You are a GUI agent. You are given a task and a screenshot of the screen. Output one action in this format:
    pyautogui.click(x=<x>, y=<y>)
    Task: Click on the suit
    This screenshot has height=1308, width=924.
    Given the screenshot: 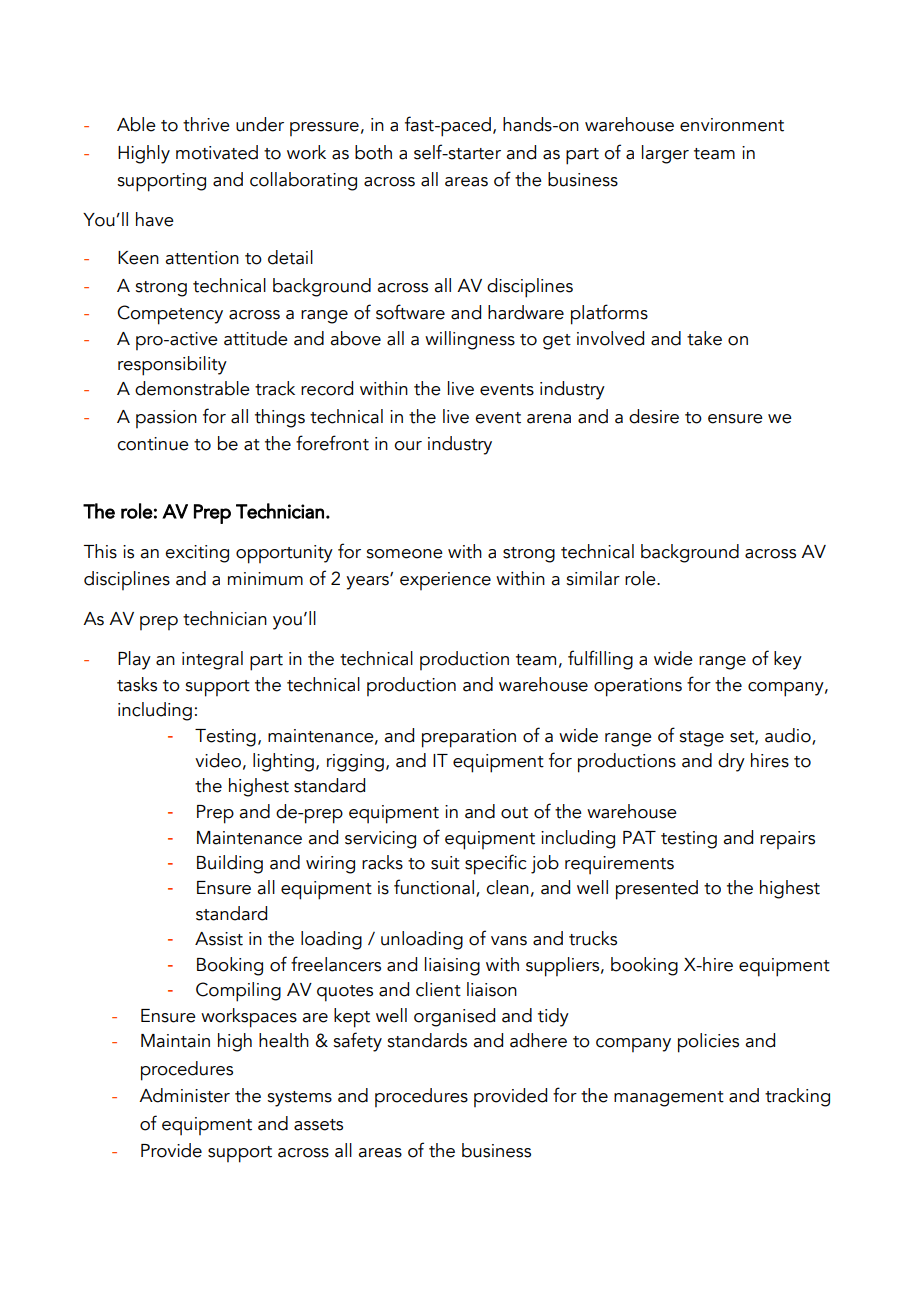 What is the action you would take?
    pyautogui.click(x=445, y=863)
